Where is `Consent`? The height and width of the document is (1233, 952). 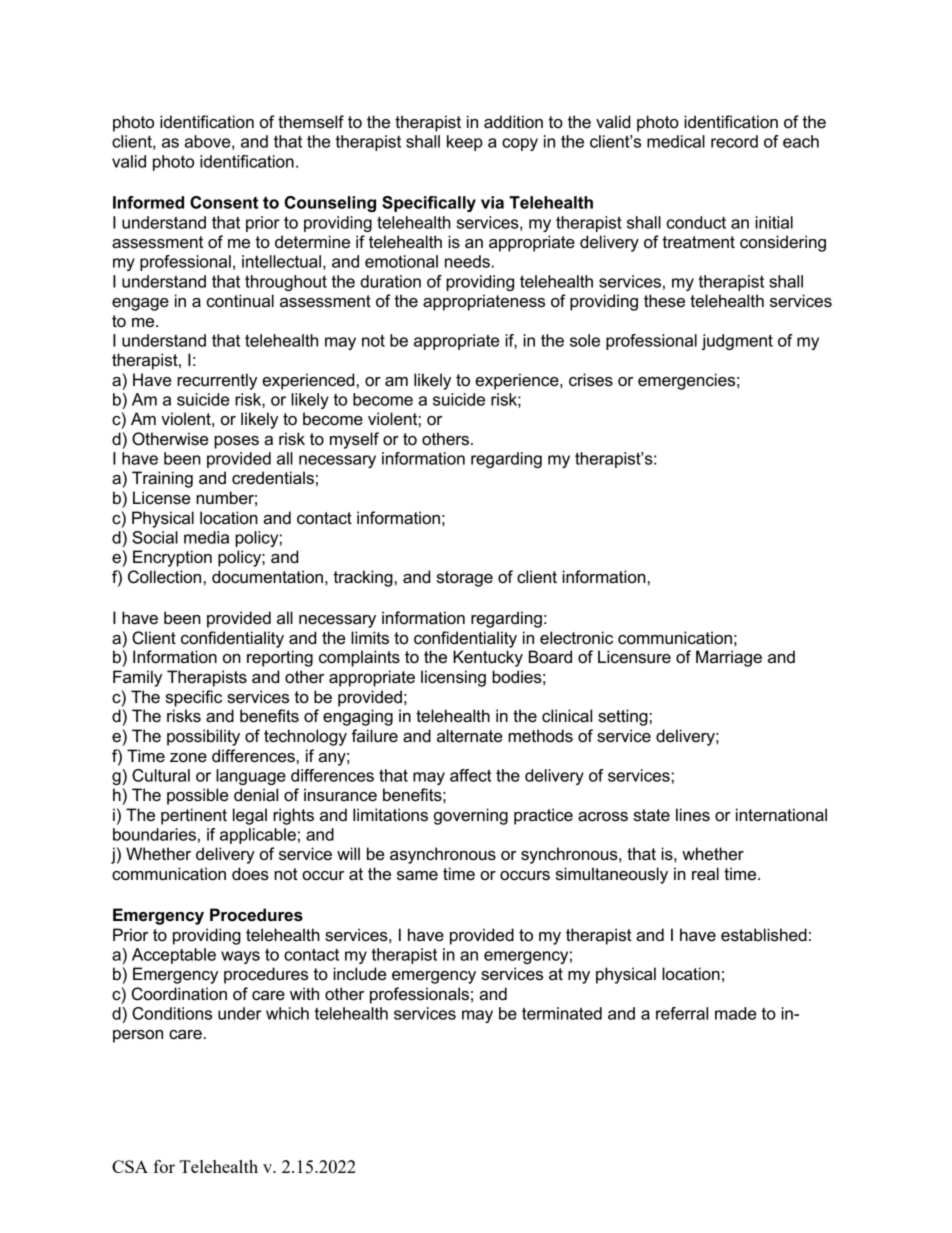 Consent is located at coordinates (224, 202).
